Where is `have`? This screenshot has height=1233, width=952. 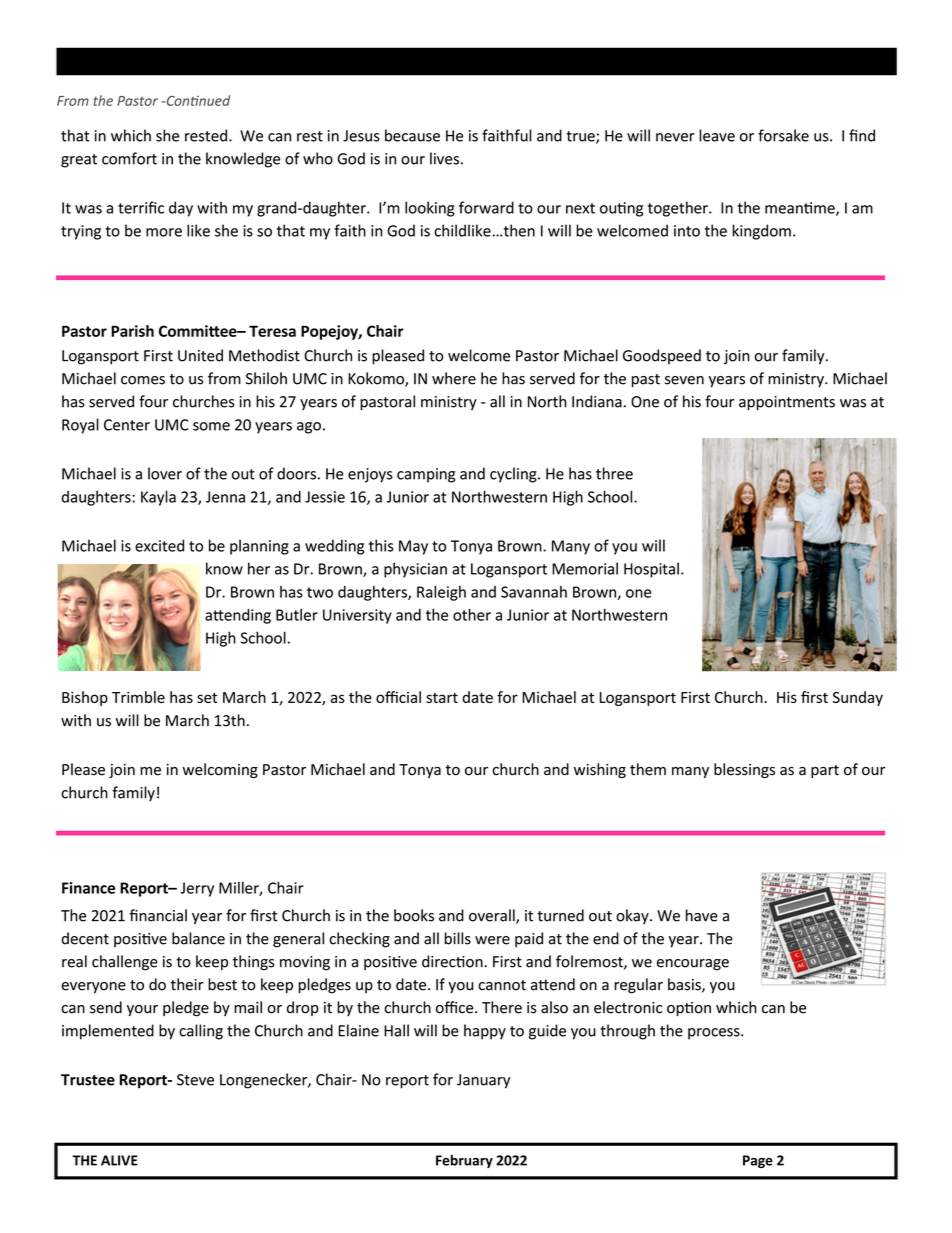
have is located at coordinates (702, 915).
